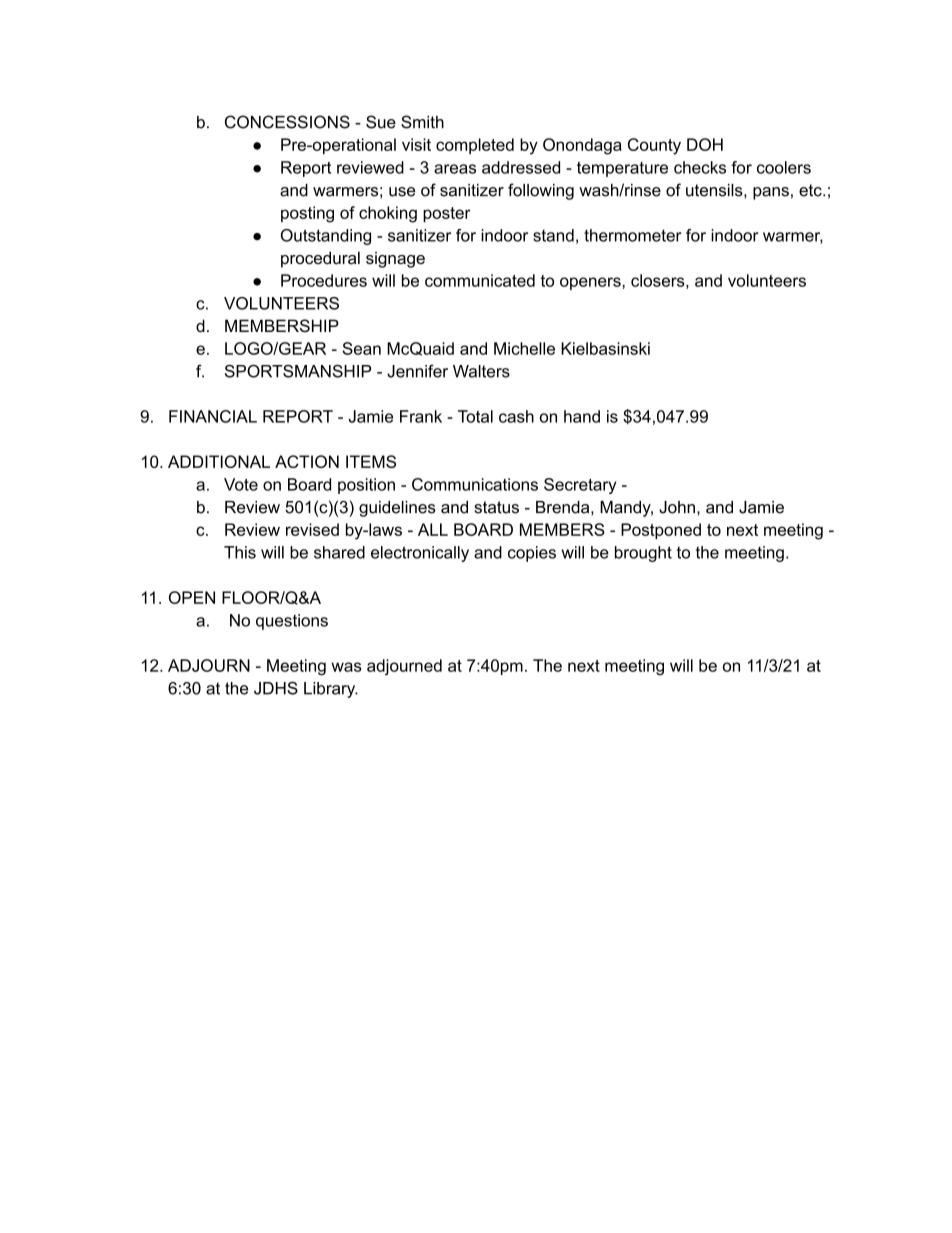 The height and width of the screenshot is (1233, 952). Describe the element at coordinates (331, 690) in the screenshot. I see `Library` at that location.
